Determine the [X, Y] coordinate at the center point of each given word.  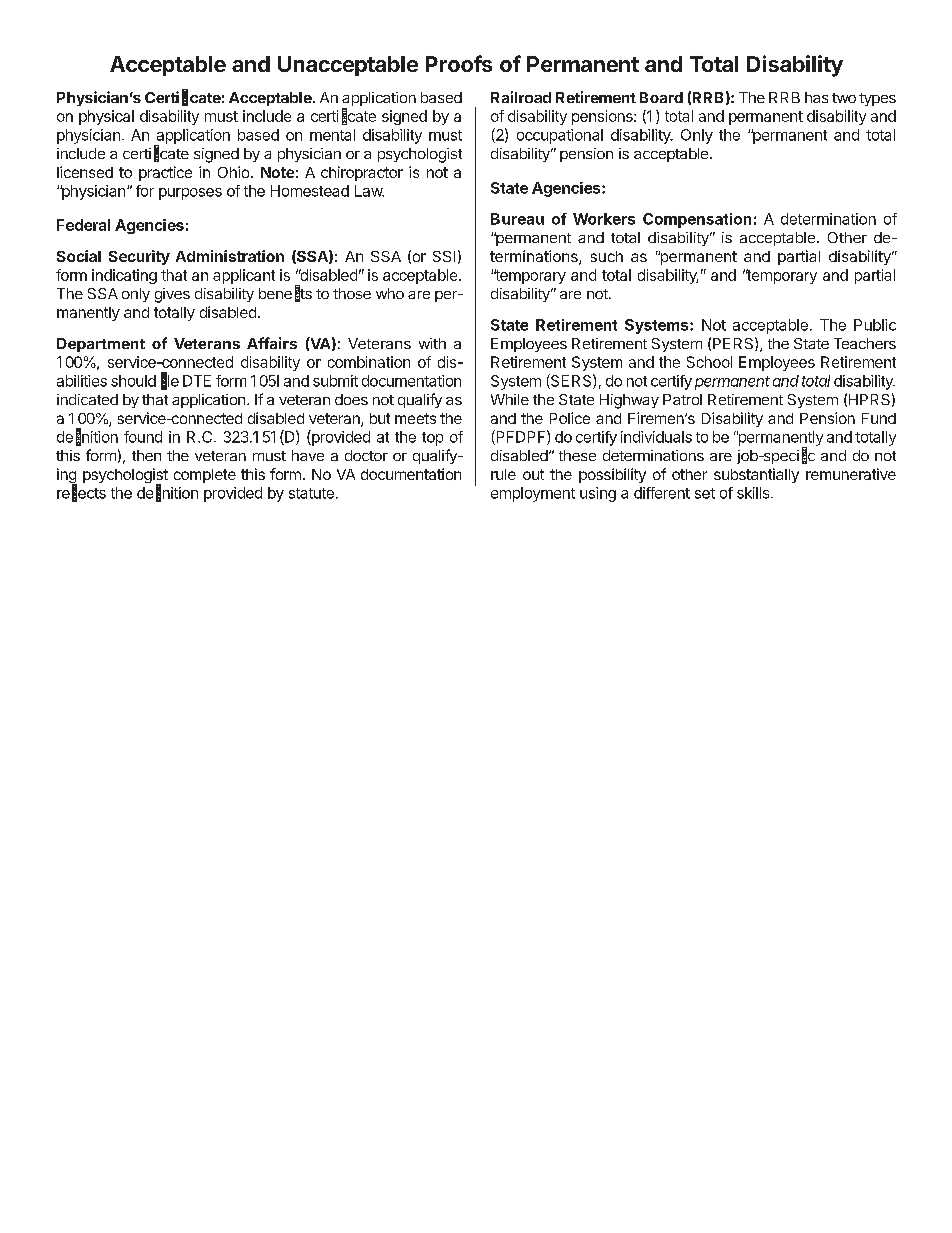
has [816, 97]
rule [503, 474]
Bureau [517, 219]
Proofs [459, 63]
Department [101, 345]
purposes [190, 194]
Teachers [865, 343]
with [432, 343]
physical [106, 117]
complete [205, 476]
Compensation [697, 220]
